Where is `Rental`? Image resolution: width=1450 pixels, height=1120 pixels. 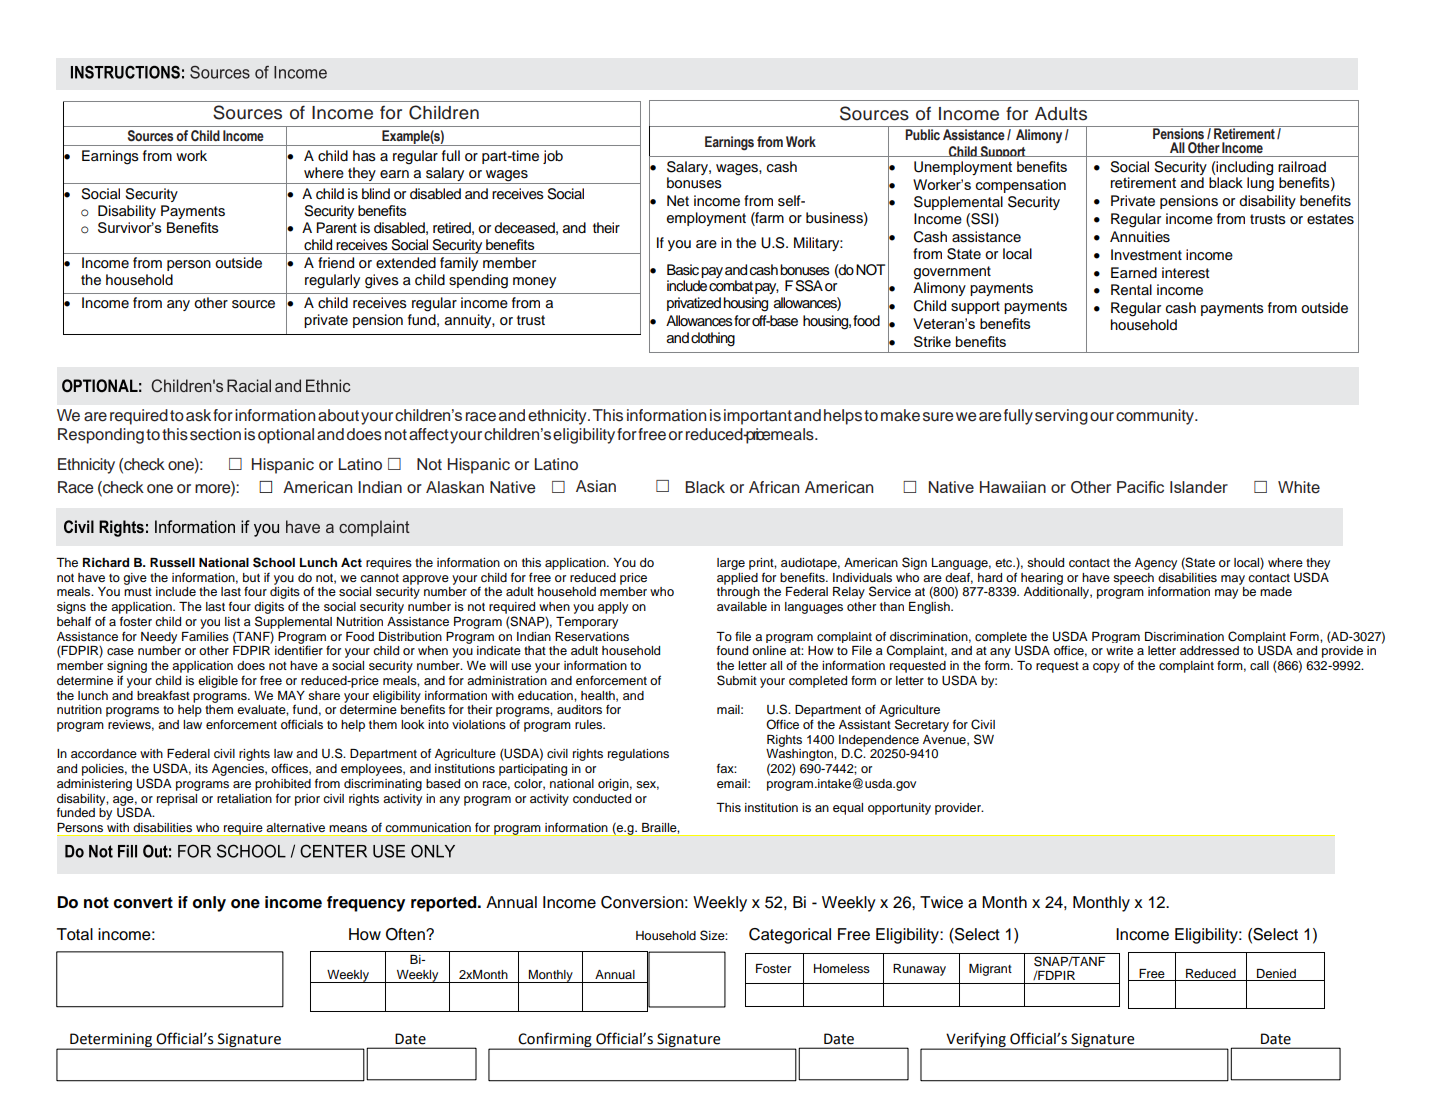 Rental is located at coordinates (1131, 290).
